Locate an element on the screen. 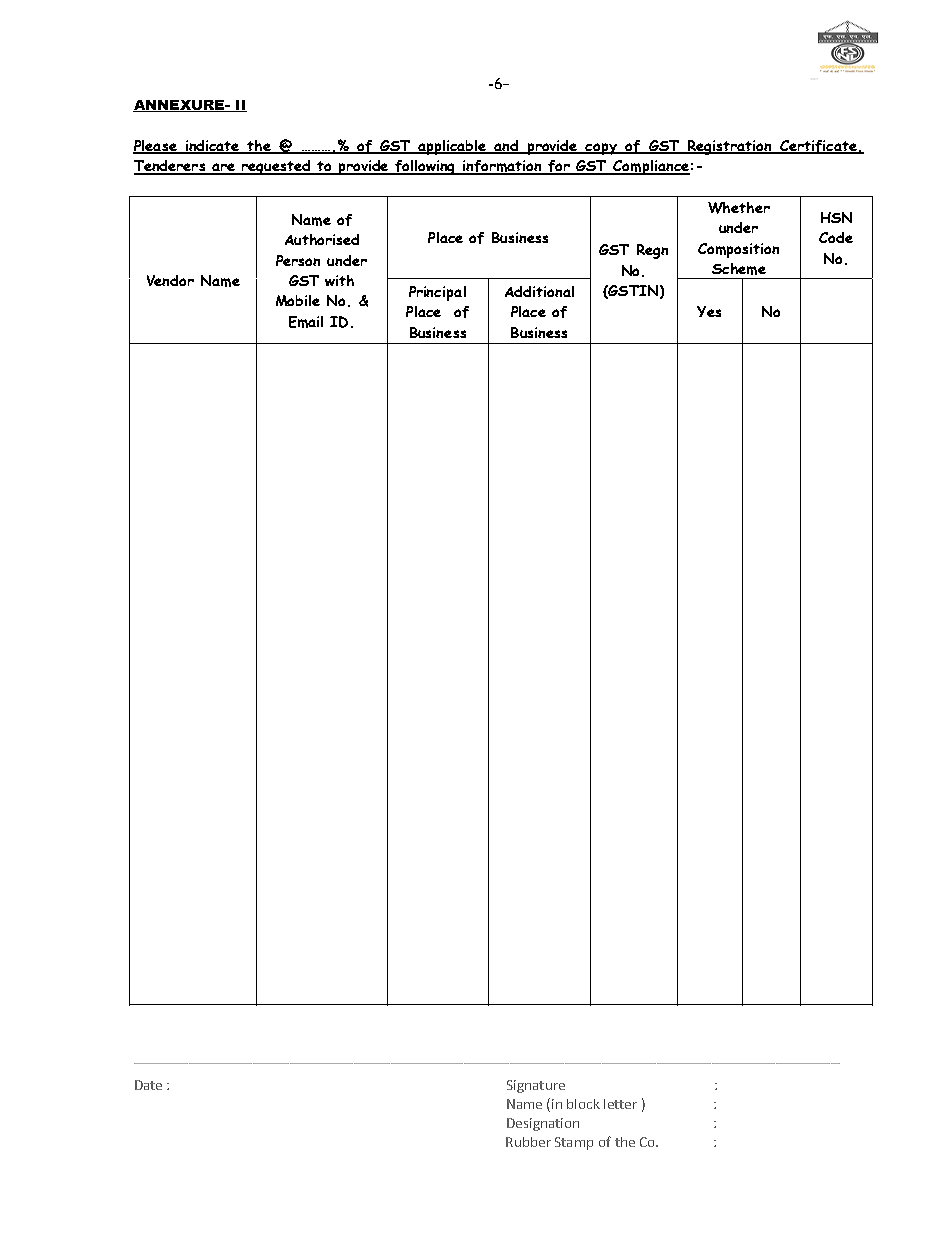  Whether is located at coordinates (739, 208).
